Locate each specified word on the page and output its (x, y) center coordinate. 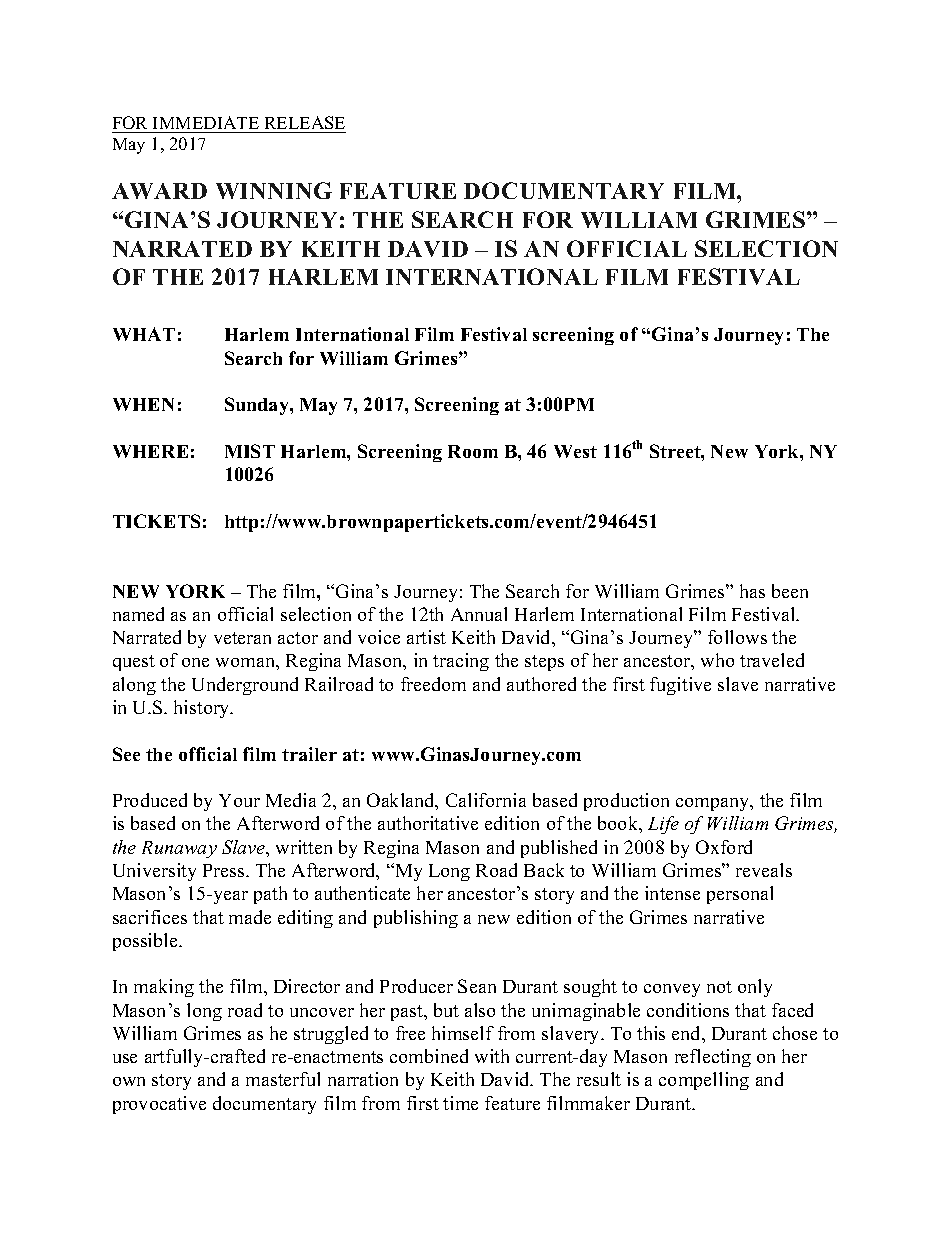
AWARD (159, 191)
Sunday (258, 406)
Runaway (179, 849)
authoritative (428, 823)
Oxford (724, 847)
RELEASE (305, 122)
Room (473, 451)
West (575, 451)
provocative (159, 1105)
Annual (479, 614)
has (752, 591)
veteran (242, 638)
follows (737, 637)
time (460, 1103)
